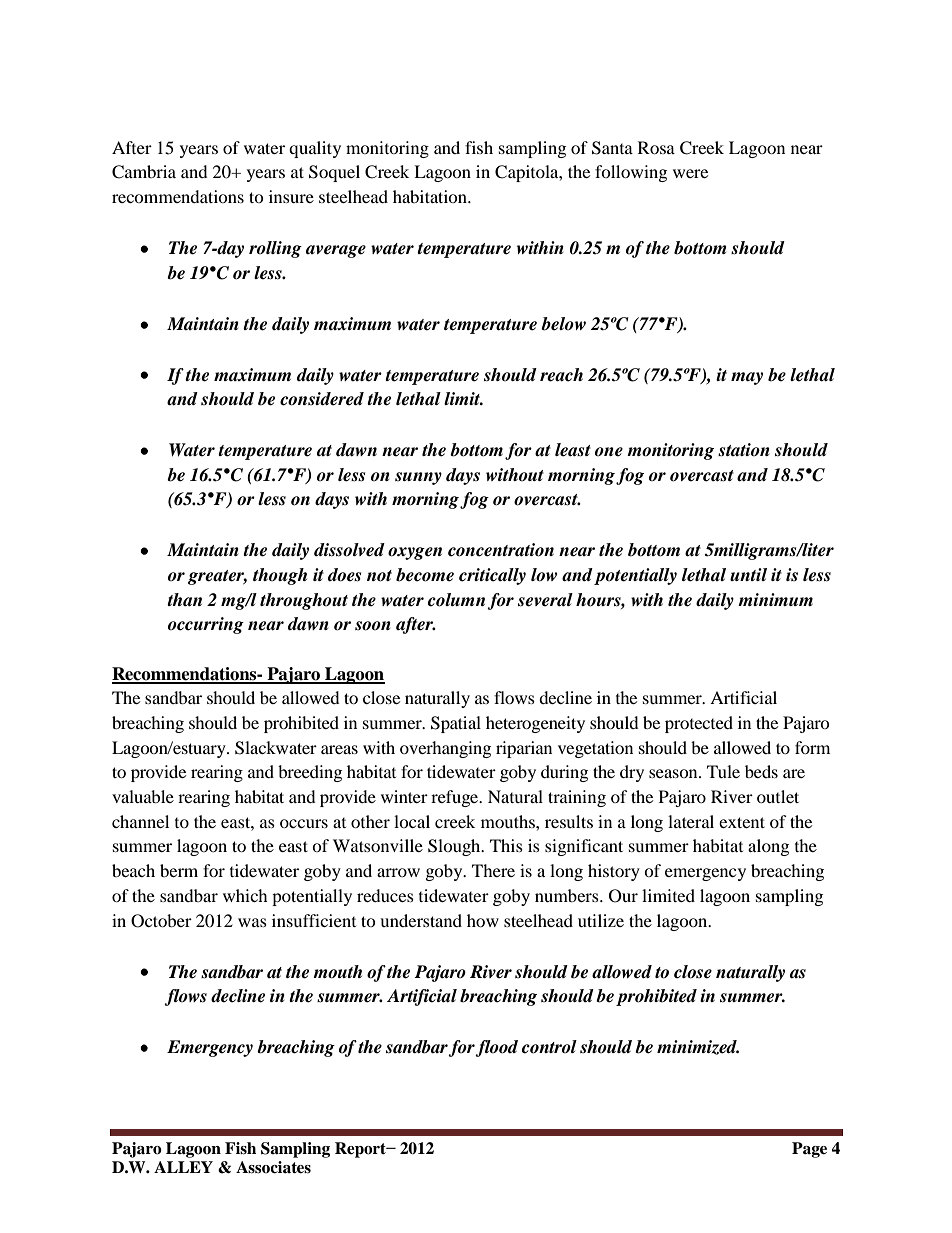 This screenshot has height=1233, width=952. Describe the element at coordinates (775, 599) in the screenshot. I see `minimum` at that location.
